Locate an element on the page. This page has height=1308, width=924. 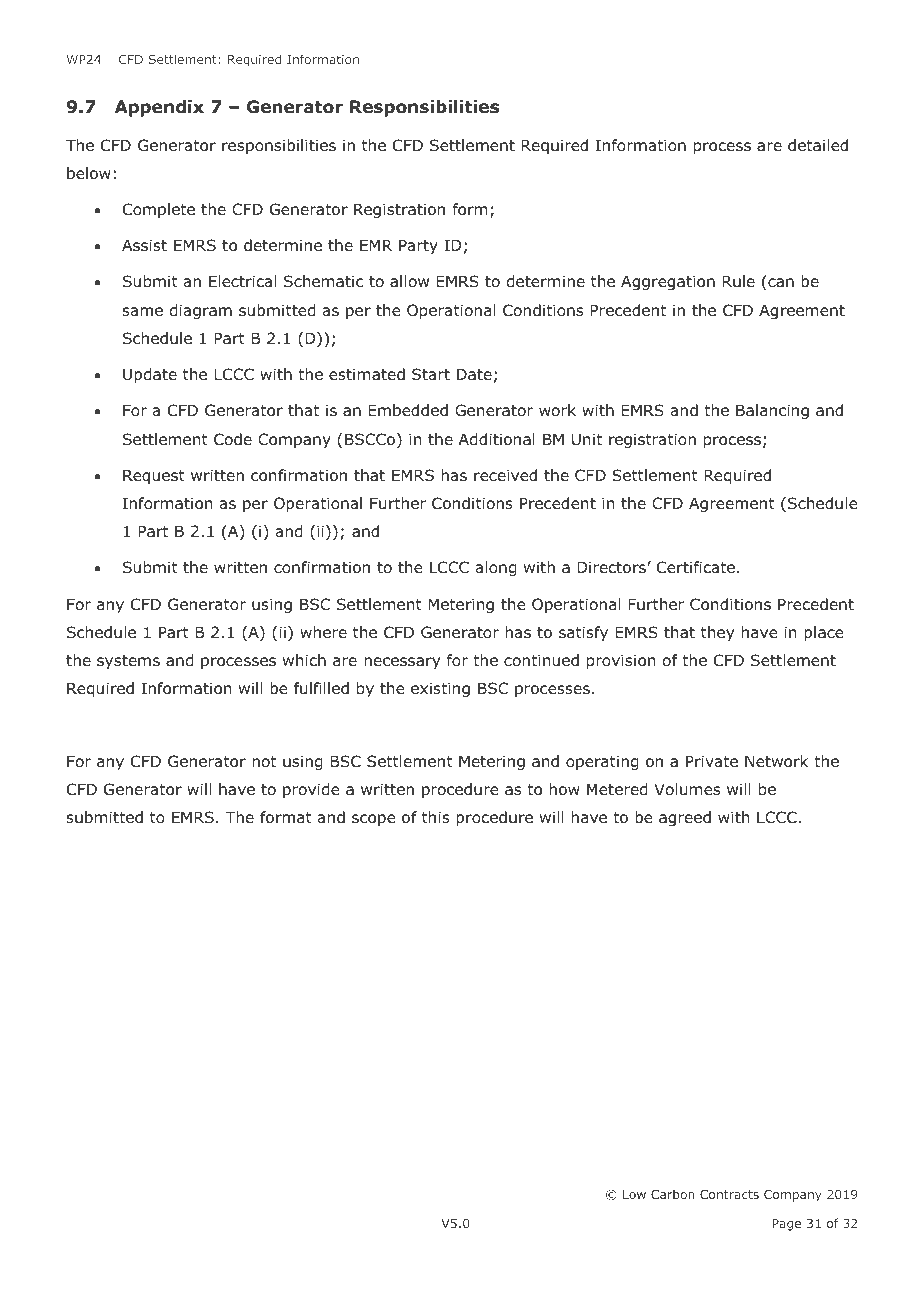
they is located at coordinates (717, 633).
